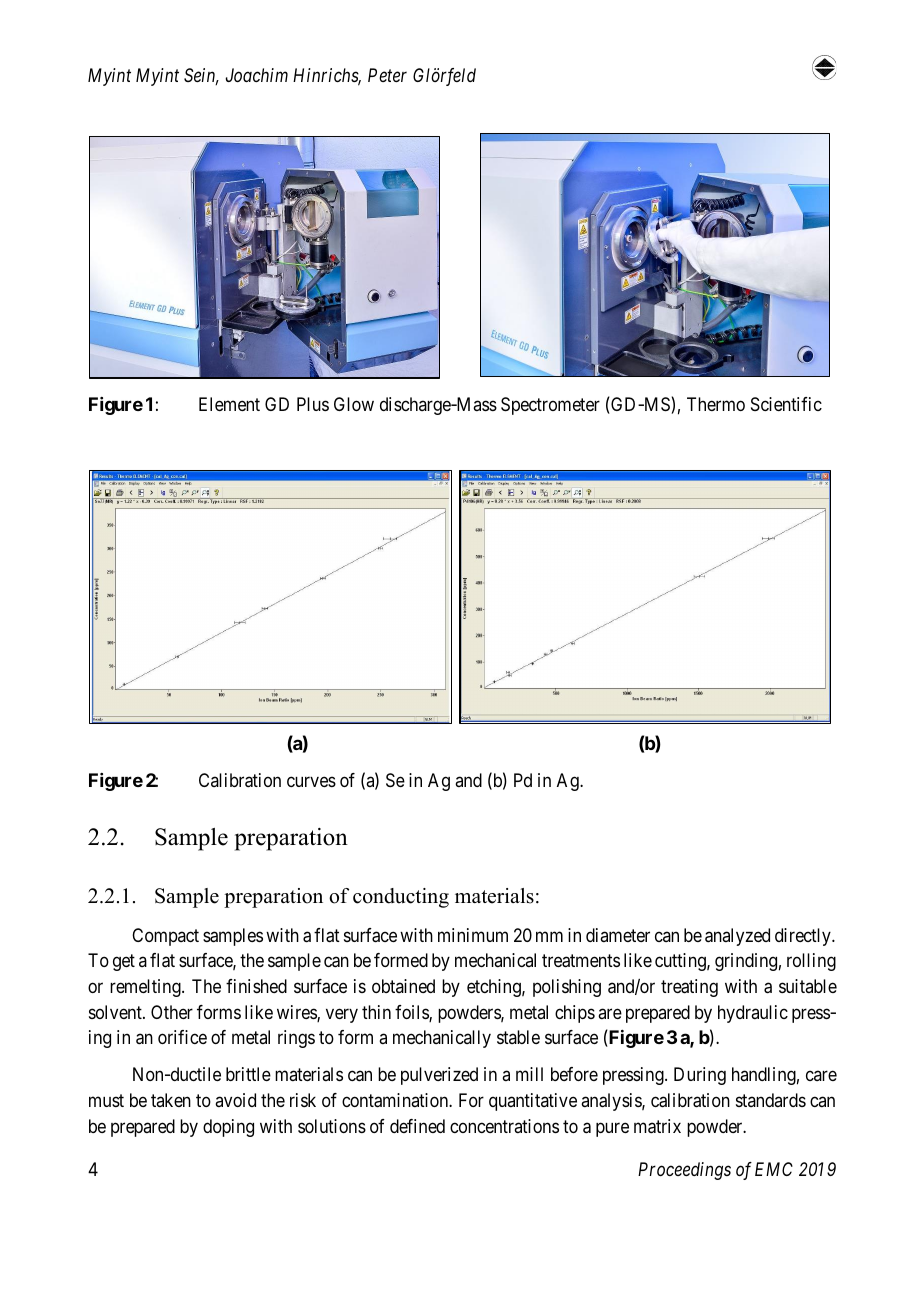 The width and height of the screenshot is (924, 1308). Describe the element at coordinates (229, 404) in the screenshot. I see `Element` at that location.
